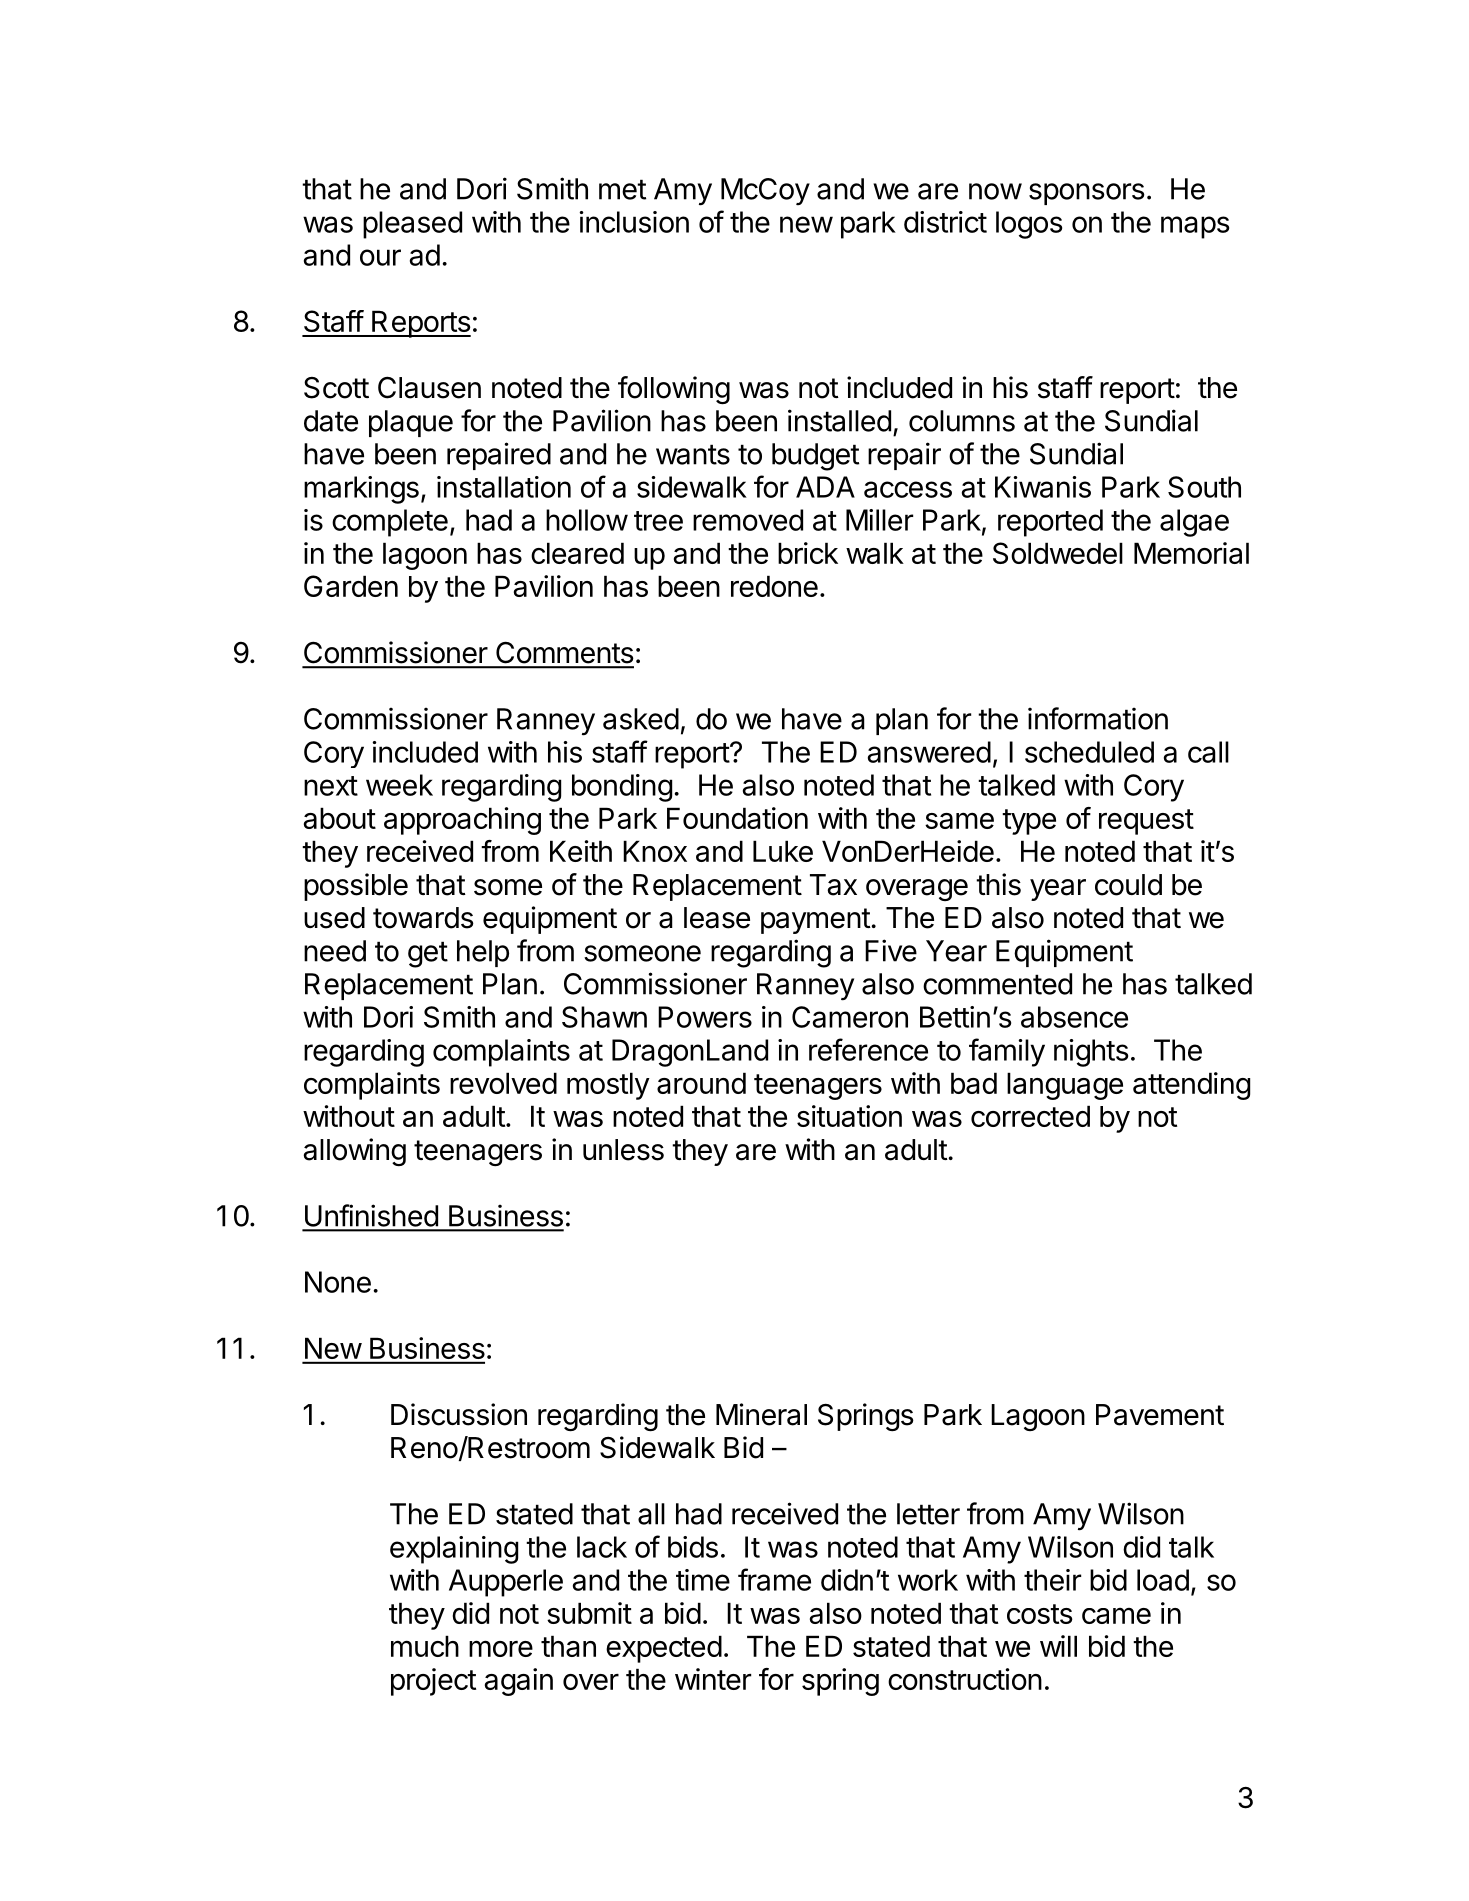 The width and height of the screenshot is (1469, 1901). Describe the element at coordinates (1087, 194) in the screenshot. I see `sponsors` at that location.
